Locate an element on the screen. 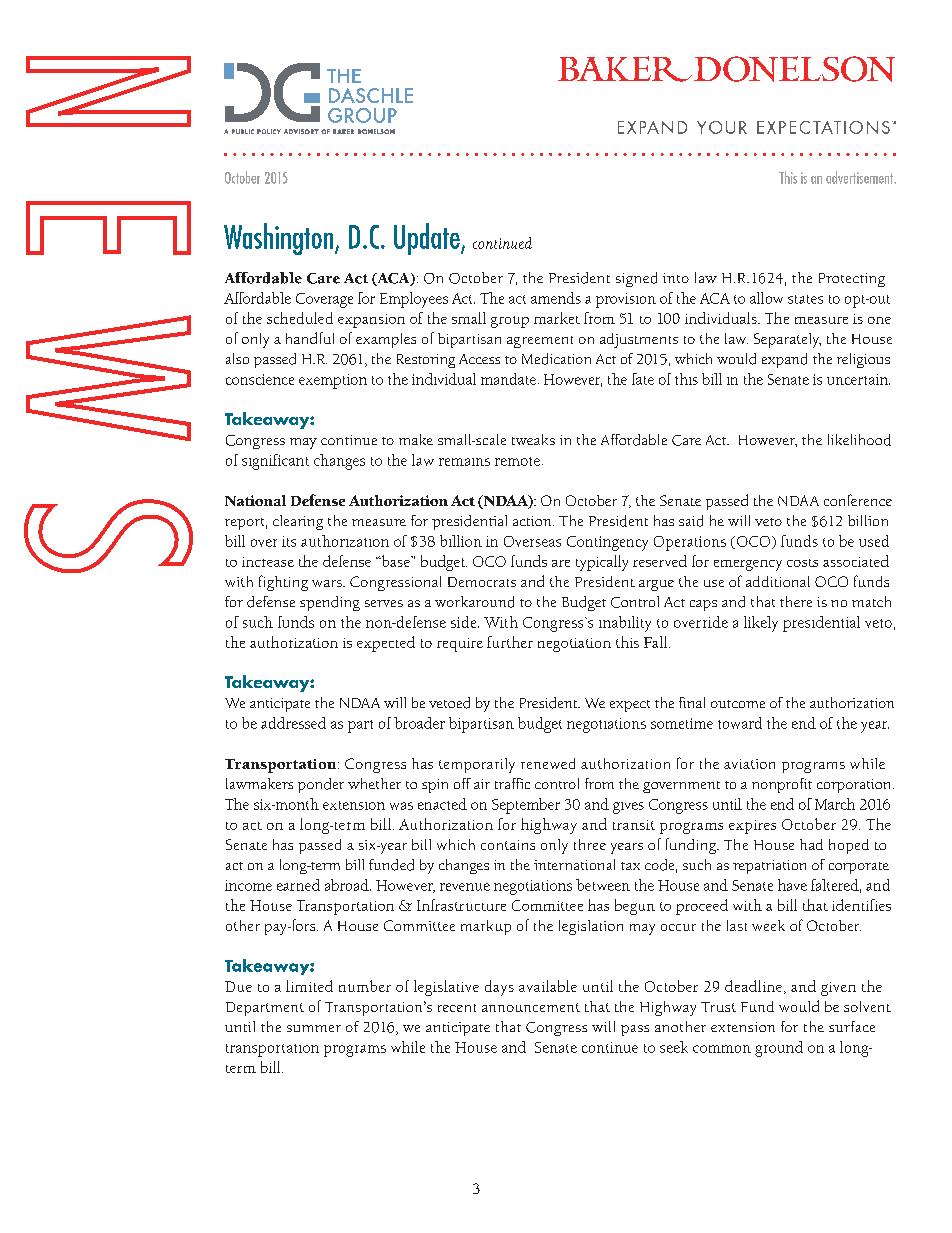  March is located at coordinates (835, 804).
